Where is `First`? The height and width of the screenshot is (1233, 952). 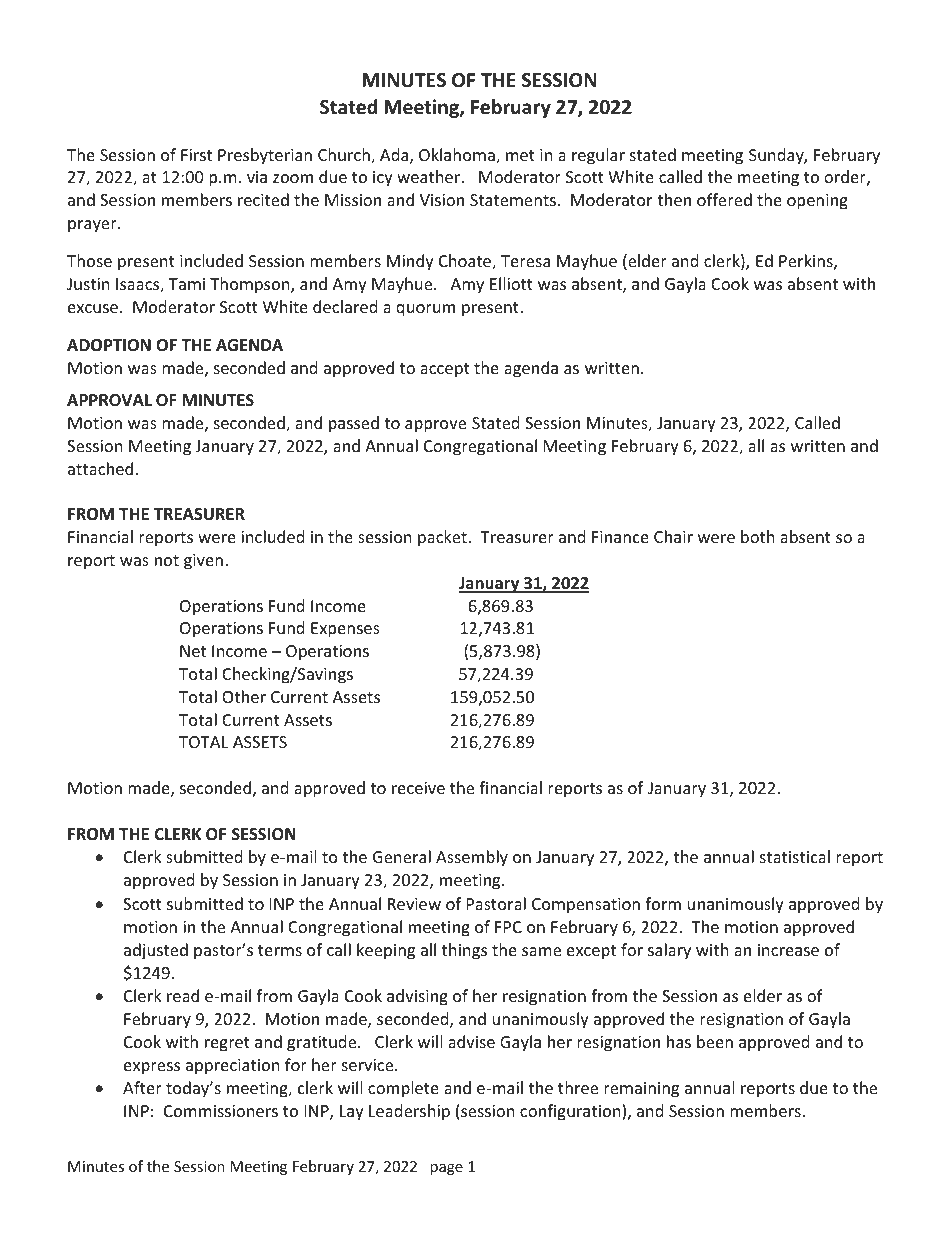 First is located at coordinates (196, 155).
